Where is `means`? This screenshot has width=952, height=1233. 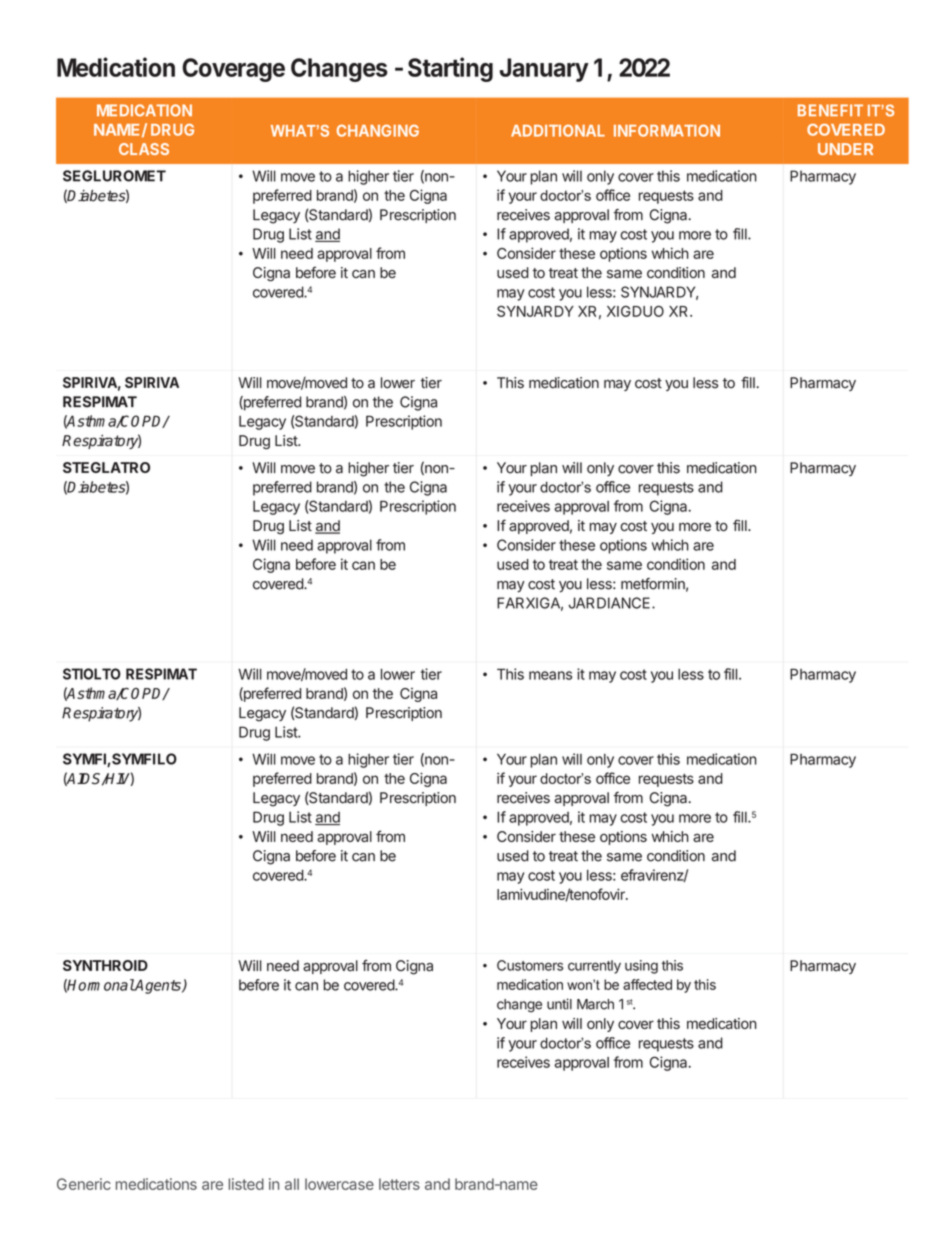 means is located at coordinates (550, 675).
